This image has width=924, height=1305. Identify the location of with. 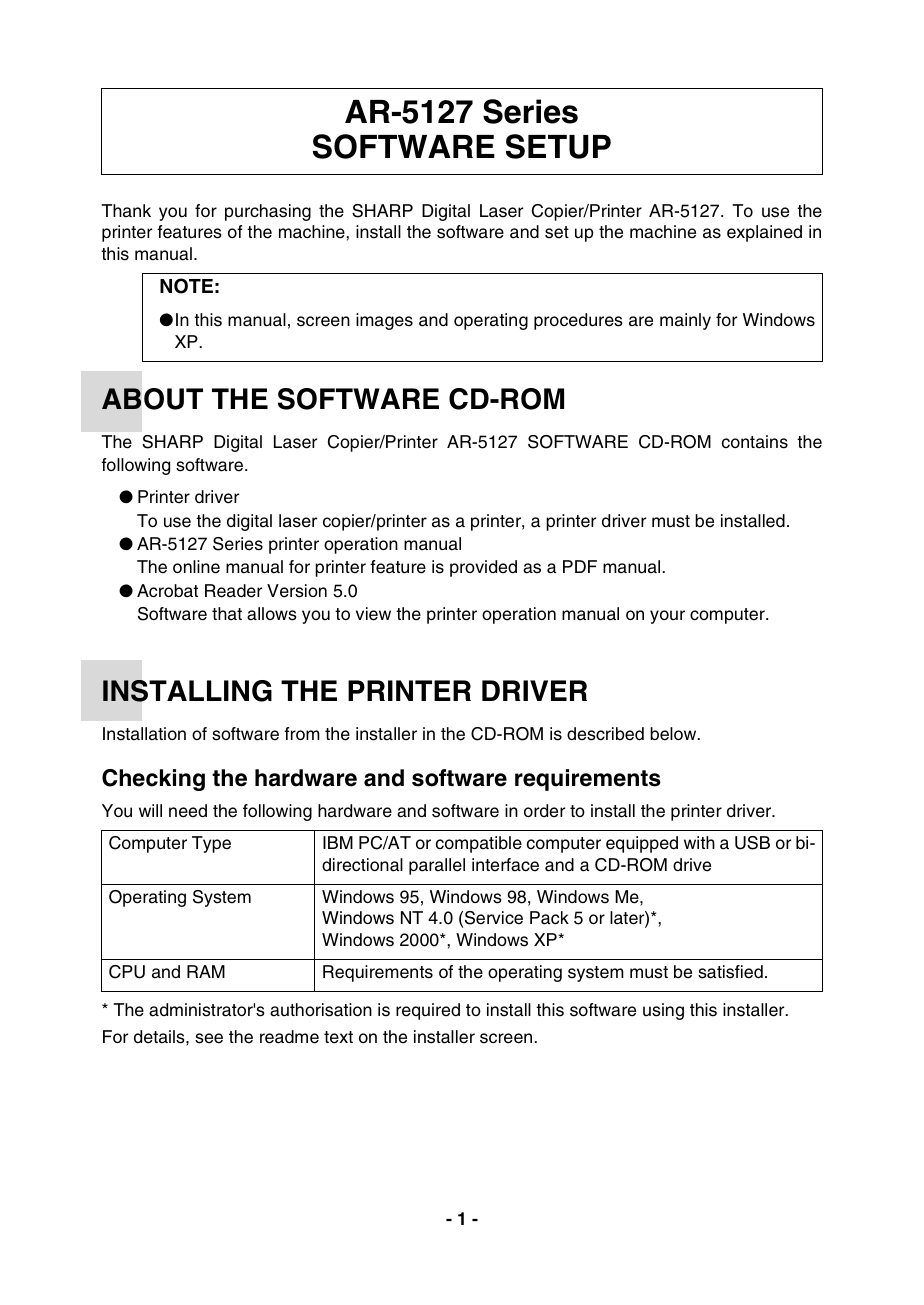
(699, 842).
